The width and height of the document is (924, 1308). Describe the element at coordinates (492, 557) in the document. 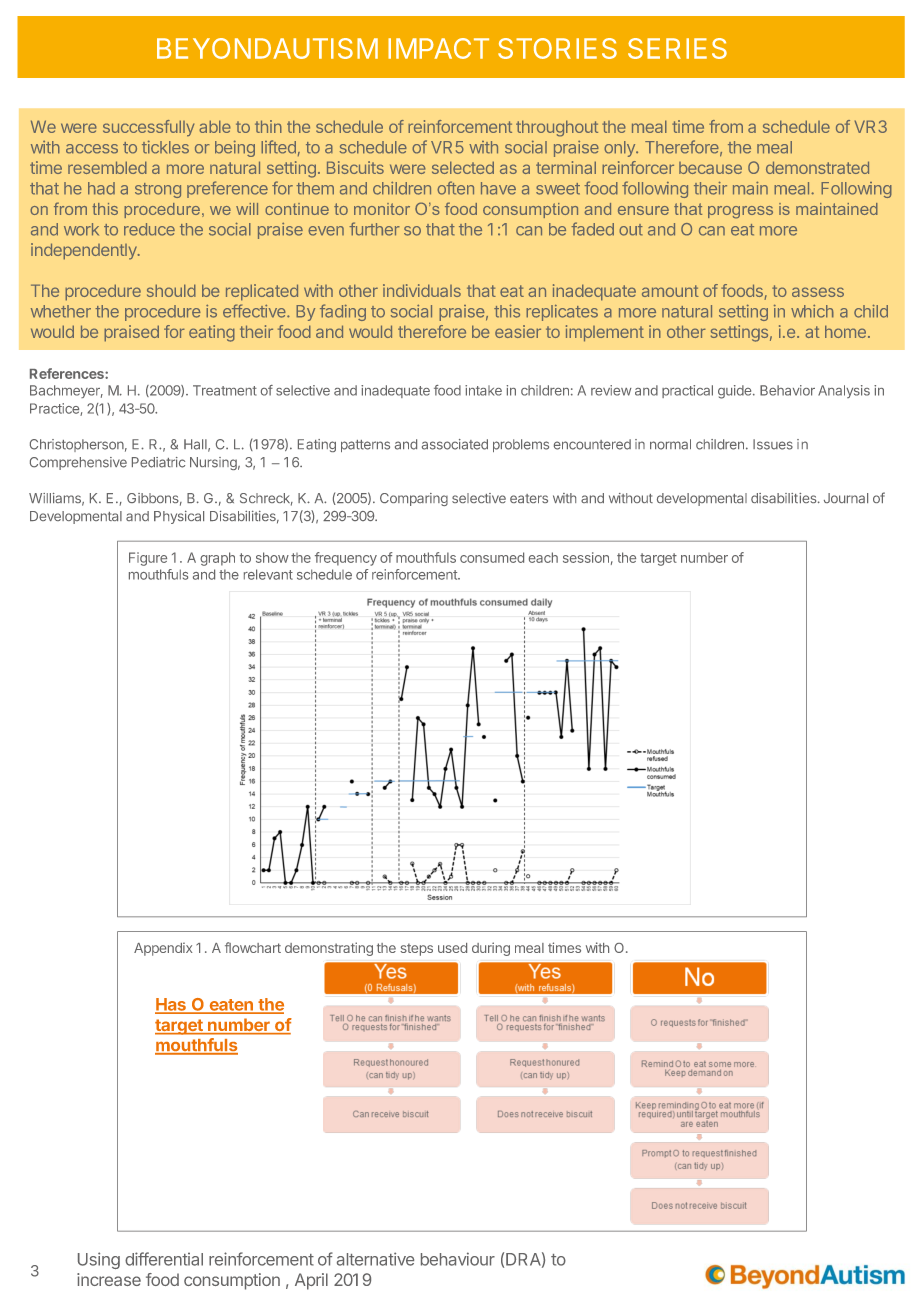

I see `consumed` at that location.
